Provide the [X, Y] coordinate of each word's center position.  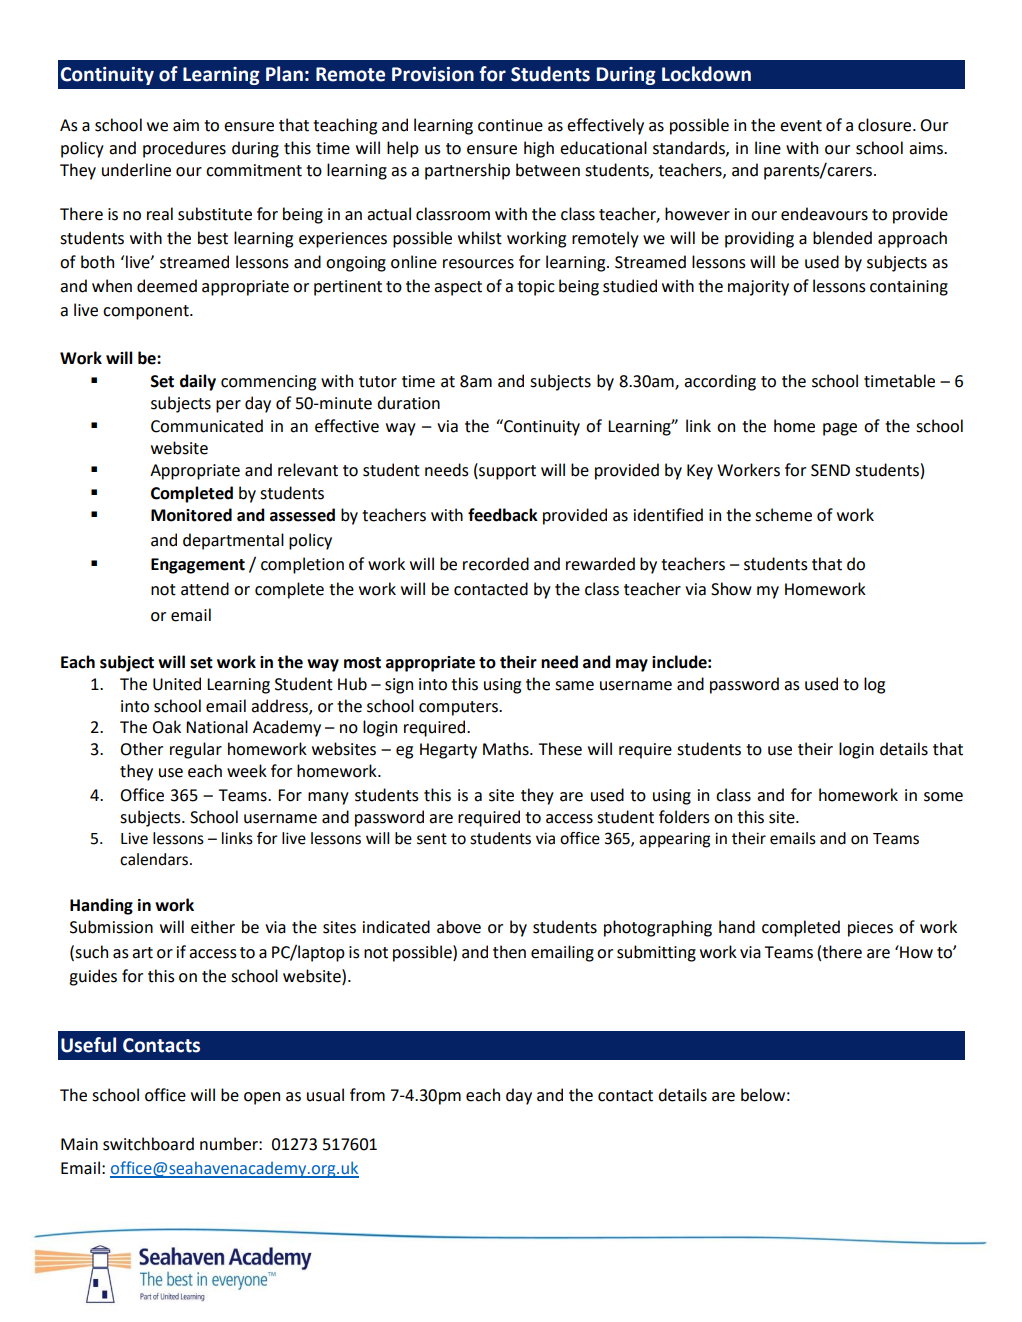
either [213, 927]
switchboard [148, 1144]
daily [198, 382]
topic [536, 288]
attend [205, 589]
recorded [496, 564]
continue [510, 125]
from [367, 1095]
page [840, 429]
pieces [870, 929]
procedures [184, 149]
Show [731, 589]
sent [432, 839]
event [801, 126]
